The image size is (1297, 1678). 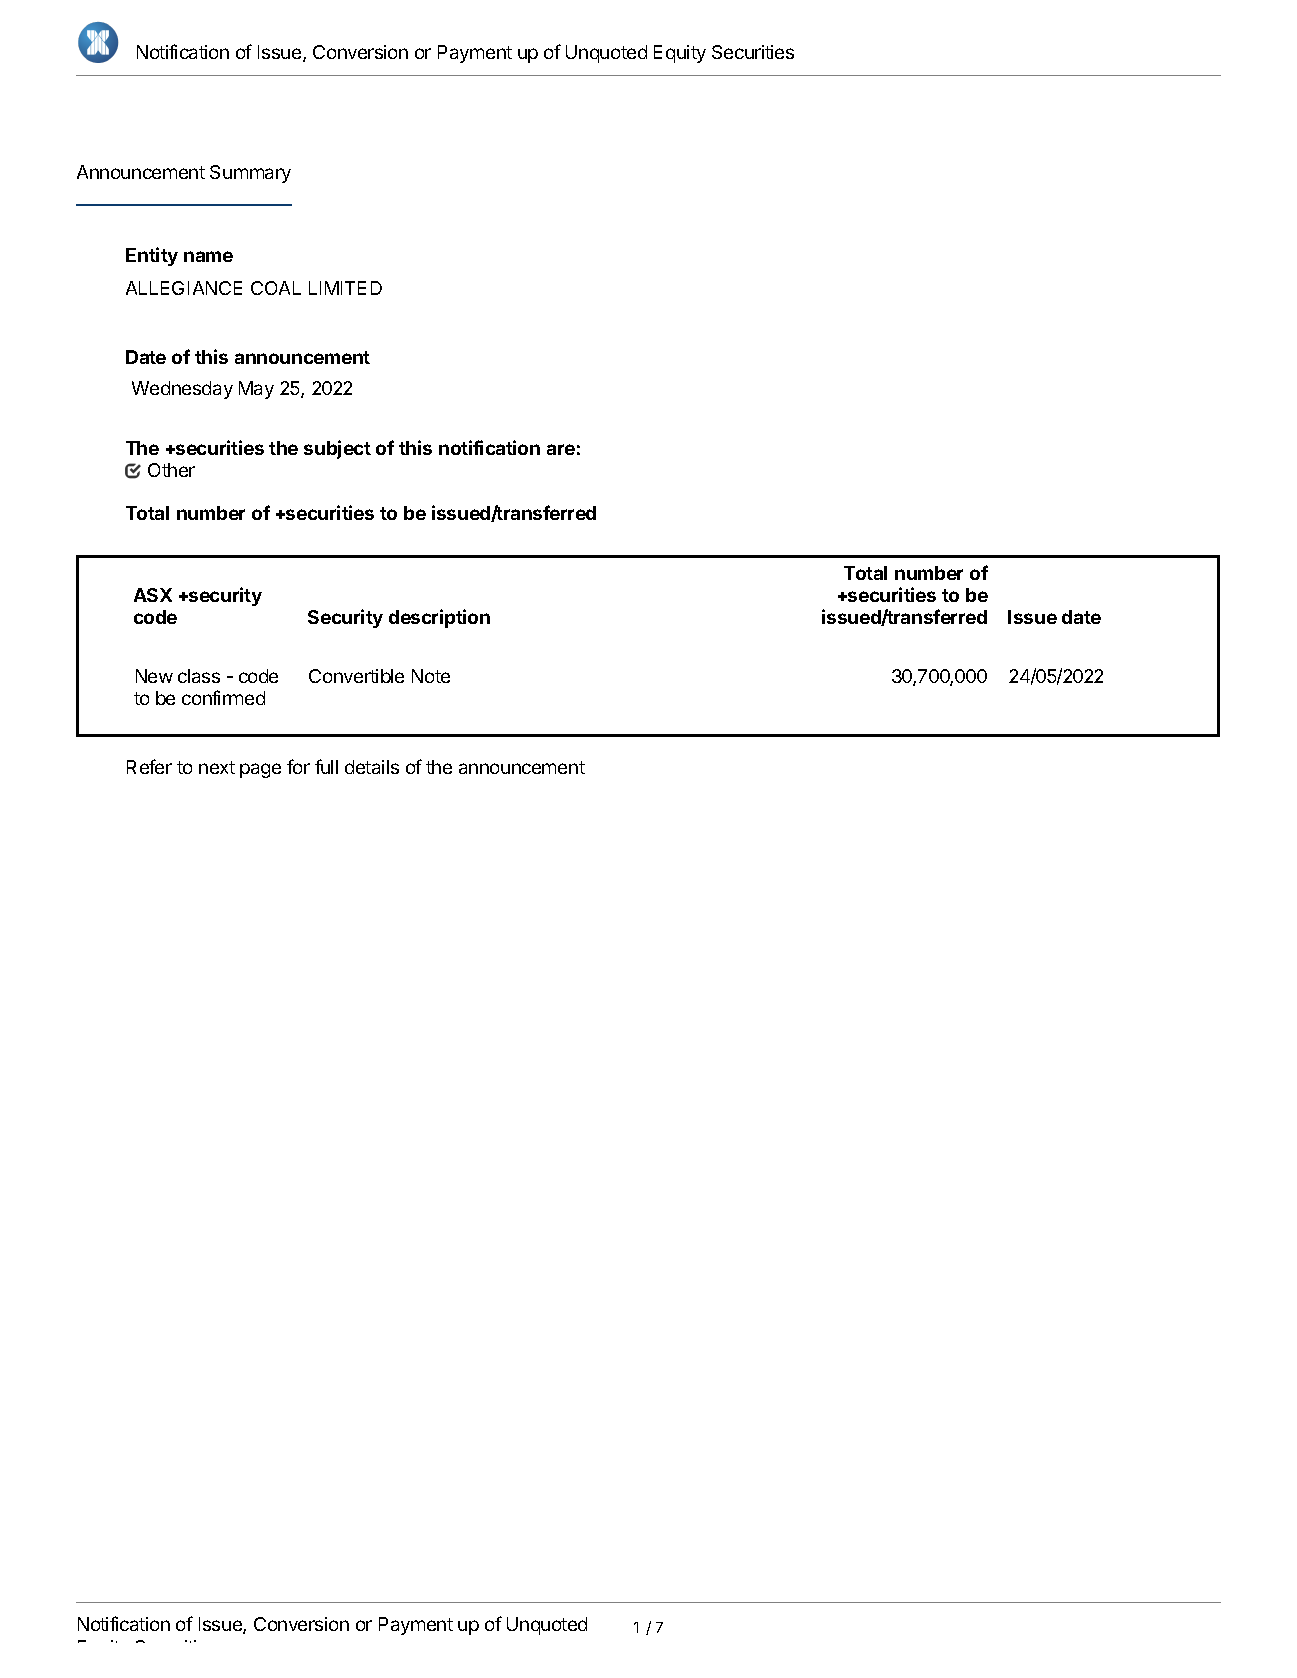 I want to click on COAL, so click(x=276, y=288).
